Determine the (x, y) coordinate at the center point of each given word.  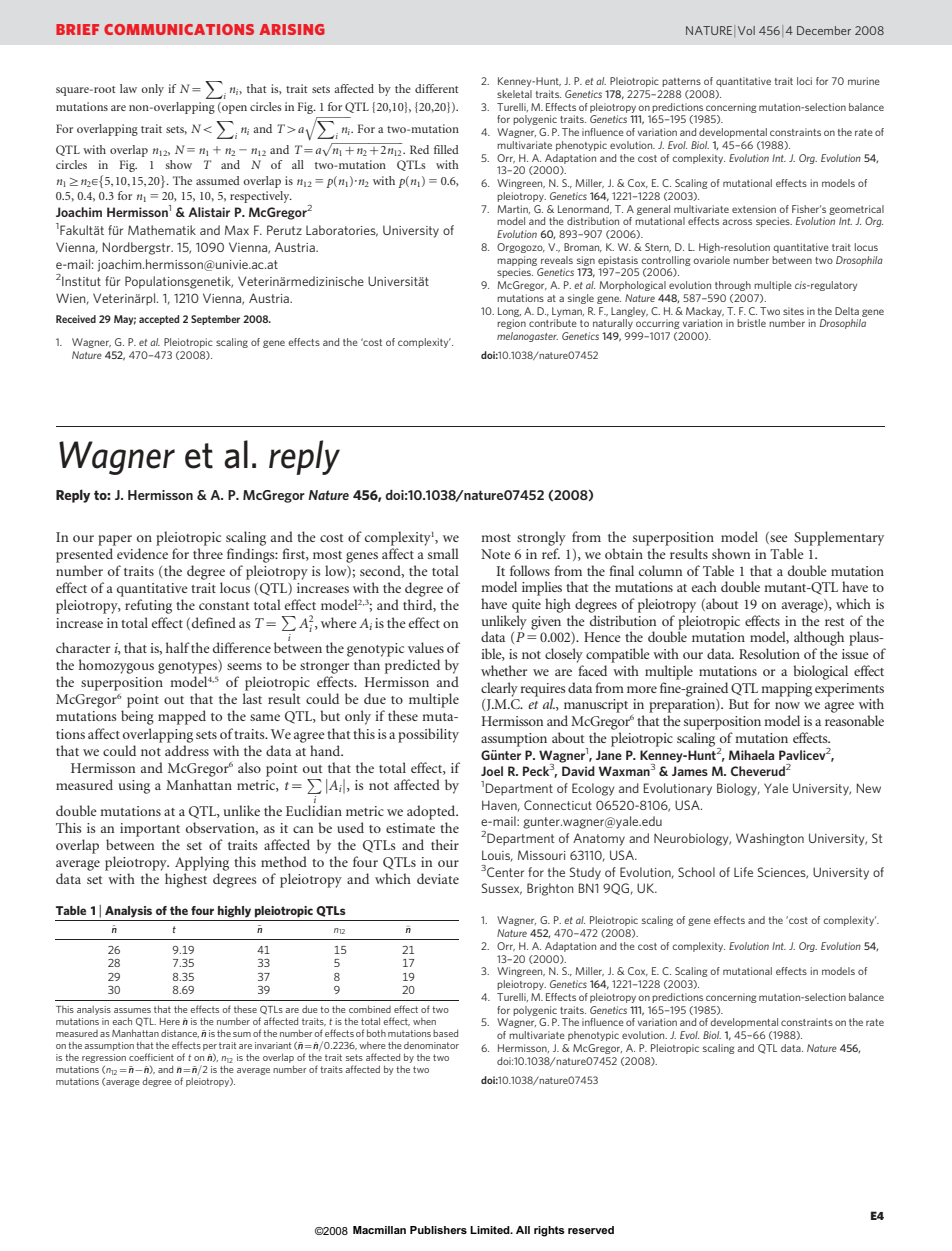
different (436, 88)
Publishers (438, 1230)
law (128, 88)
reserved (591, 1230)
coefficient (151, 1057)
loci (804, 81)
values (426, 647)
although (819, 638)
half (178, 647)
